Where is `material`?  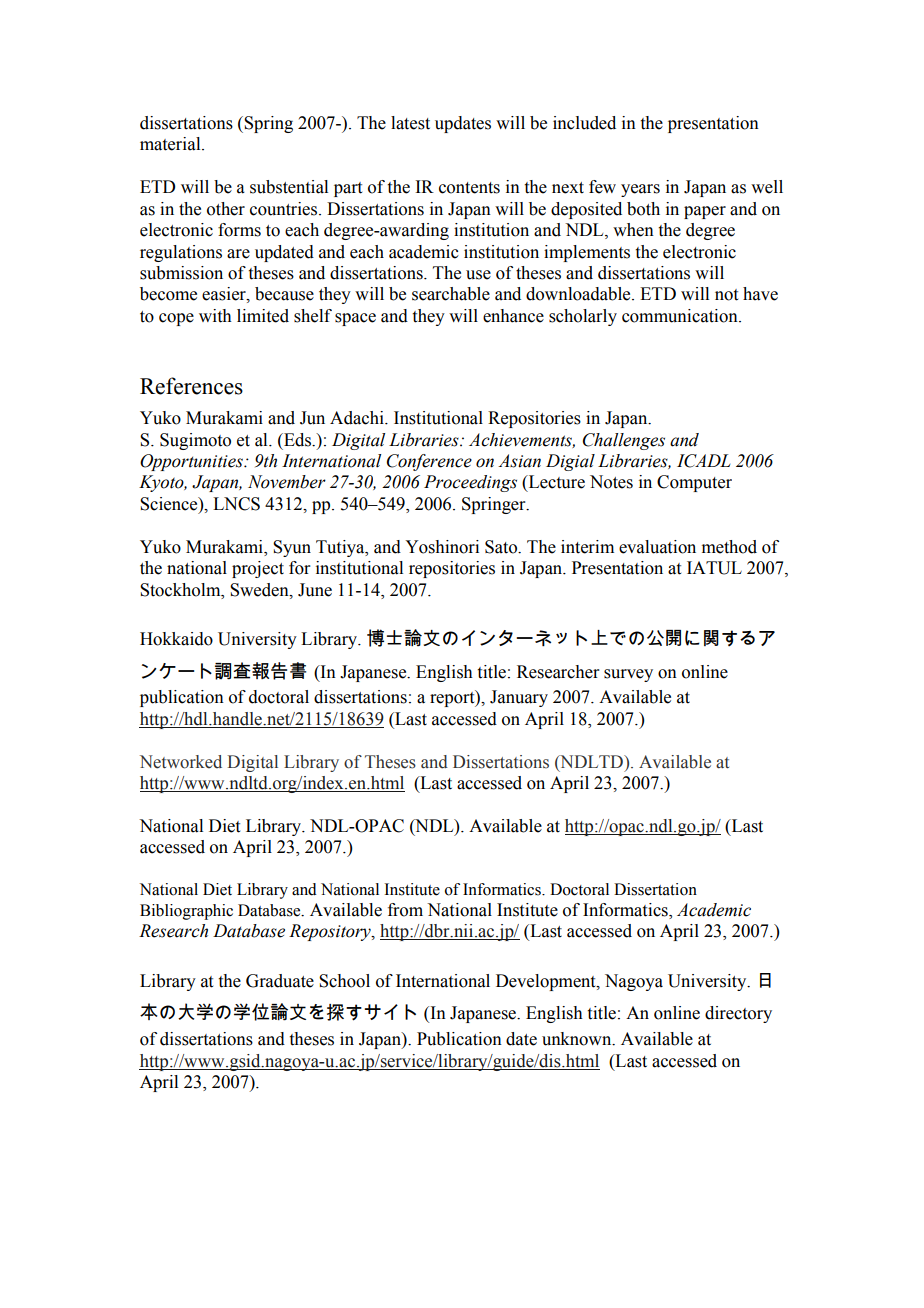 material is located at coordinates (171, 144).
